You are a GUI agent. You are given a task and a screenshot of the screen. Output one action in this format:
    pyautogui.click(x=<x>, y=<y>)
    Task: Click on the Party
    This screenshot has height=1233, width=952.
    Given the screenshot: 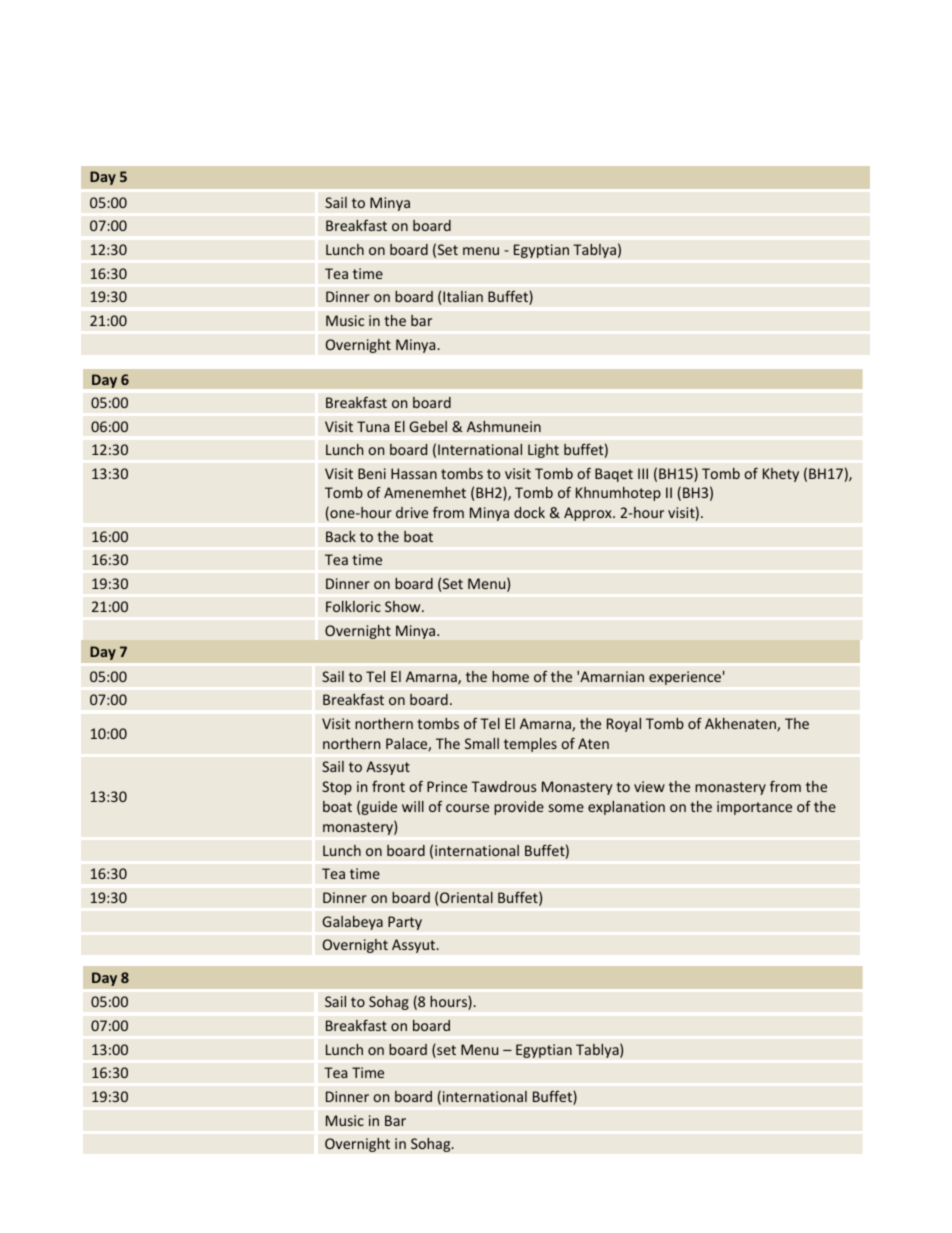 What is the action you would take?
    pyautogui.click(x=405, y=923)
